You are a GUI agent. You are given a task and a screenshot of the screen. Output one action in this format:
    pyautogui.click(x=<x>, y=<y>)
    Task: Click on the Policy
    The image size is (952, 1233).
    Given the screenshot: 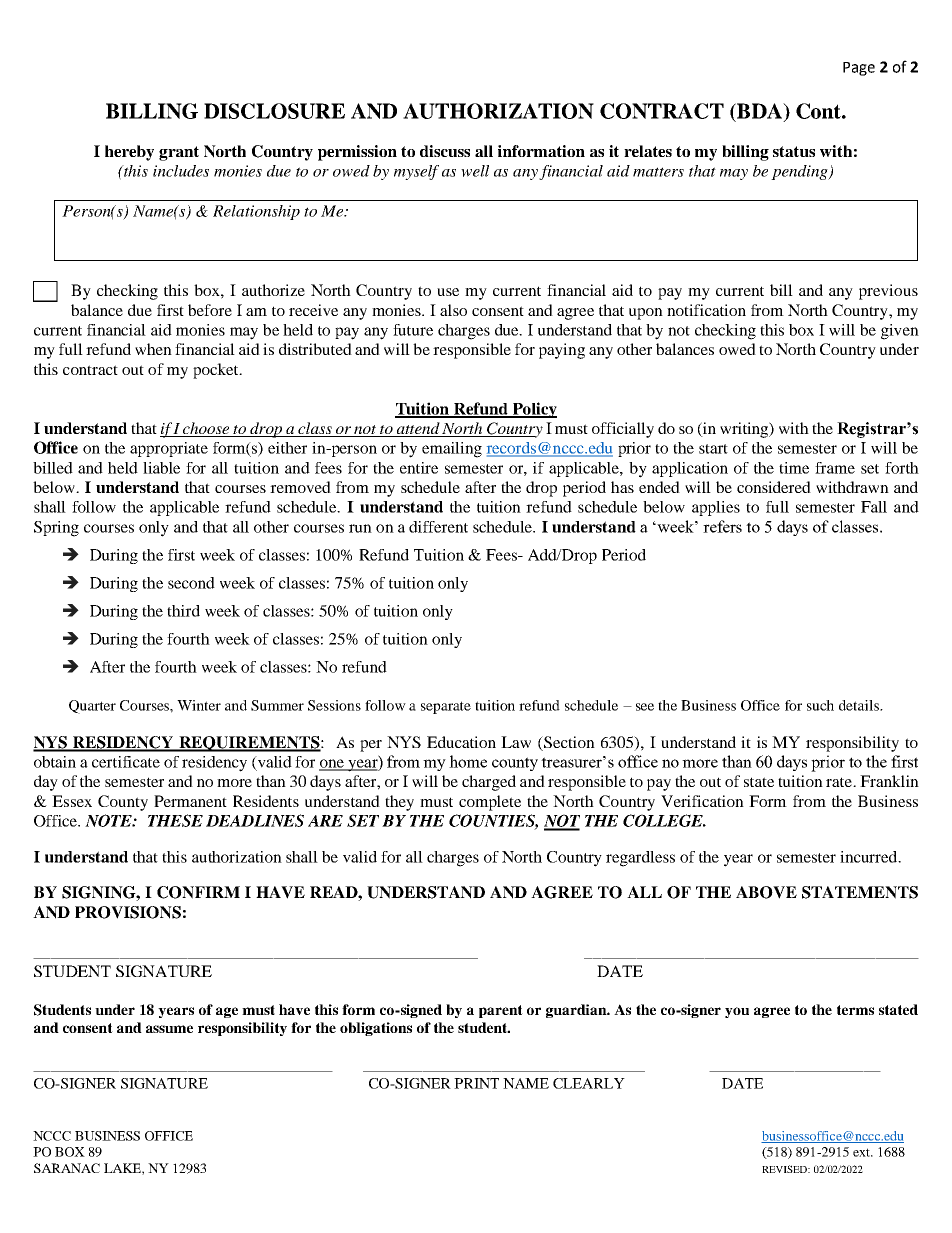 What is the action you would take?
    pyautogui.click(x=533, y=410)
